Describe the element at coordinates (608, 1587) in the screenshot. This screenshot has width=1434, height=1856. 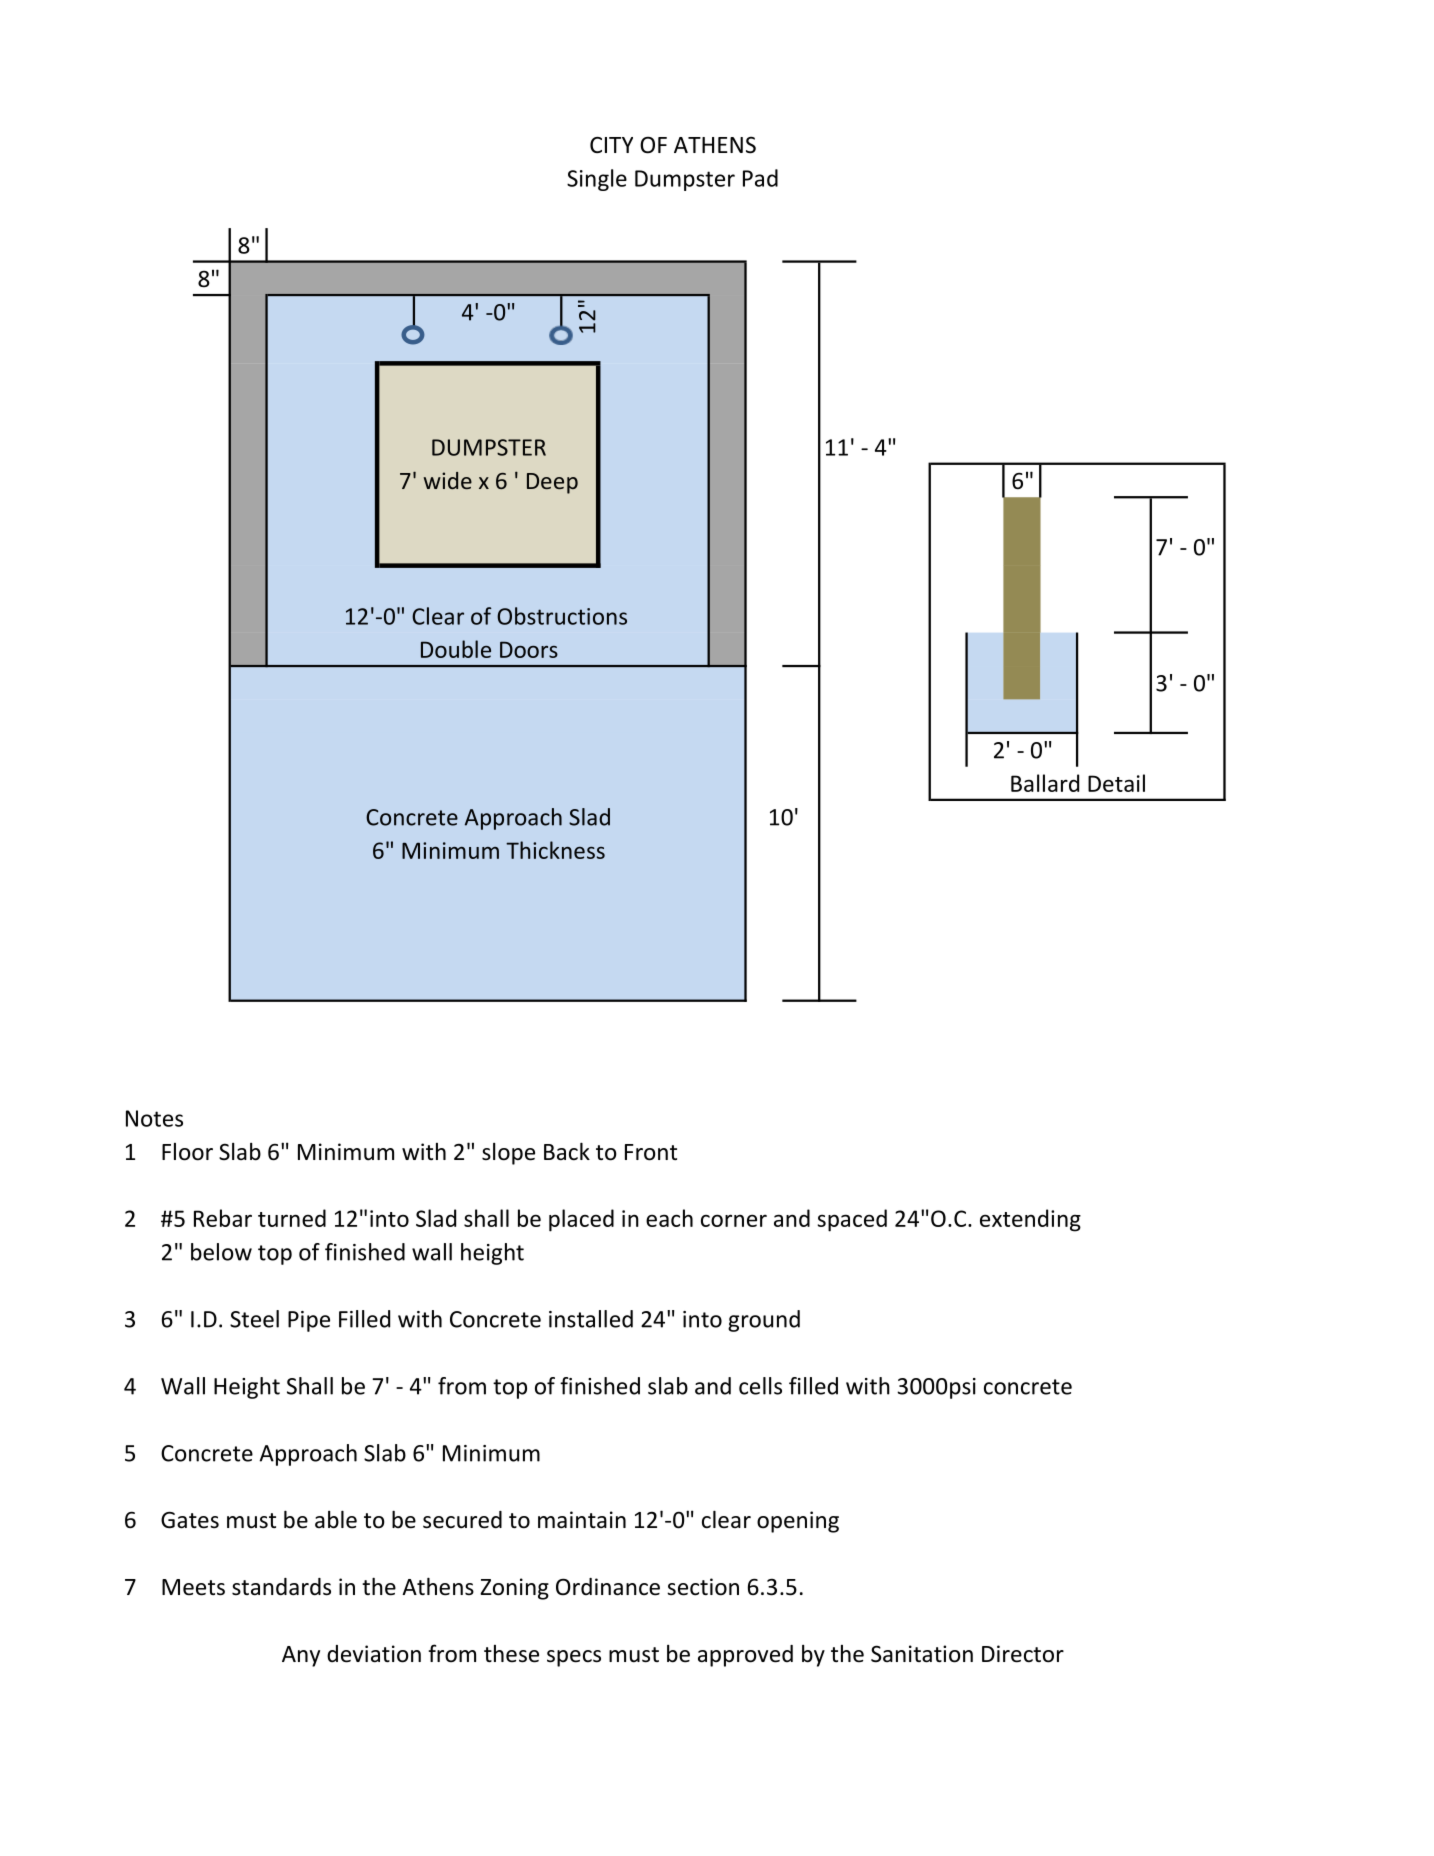
I see `Ordinance` at that location.
